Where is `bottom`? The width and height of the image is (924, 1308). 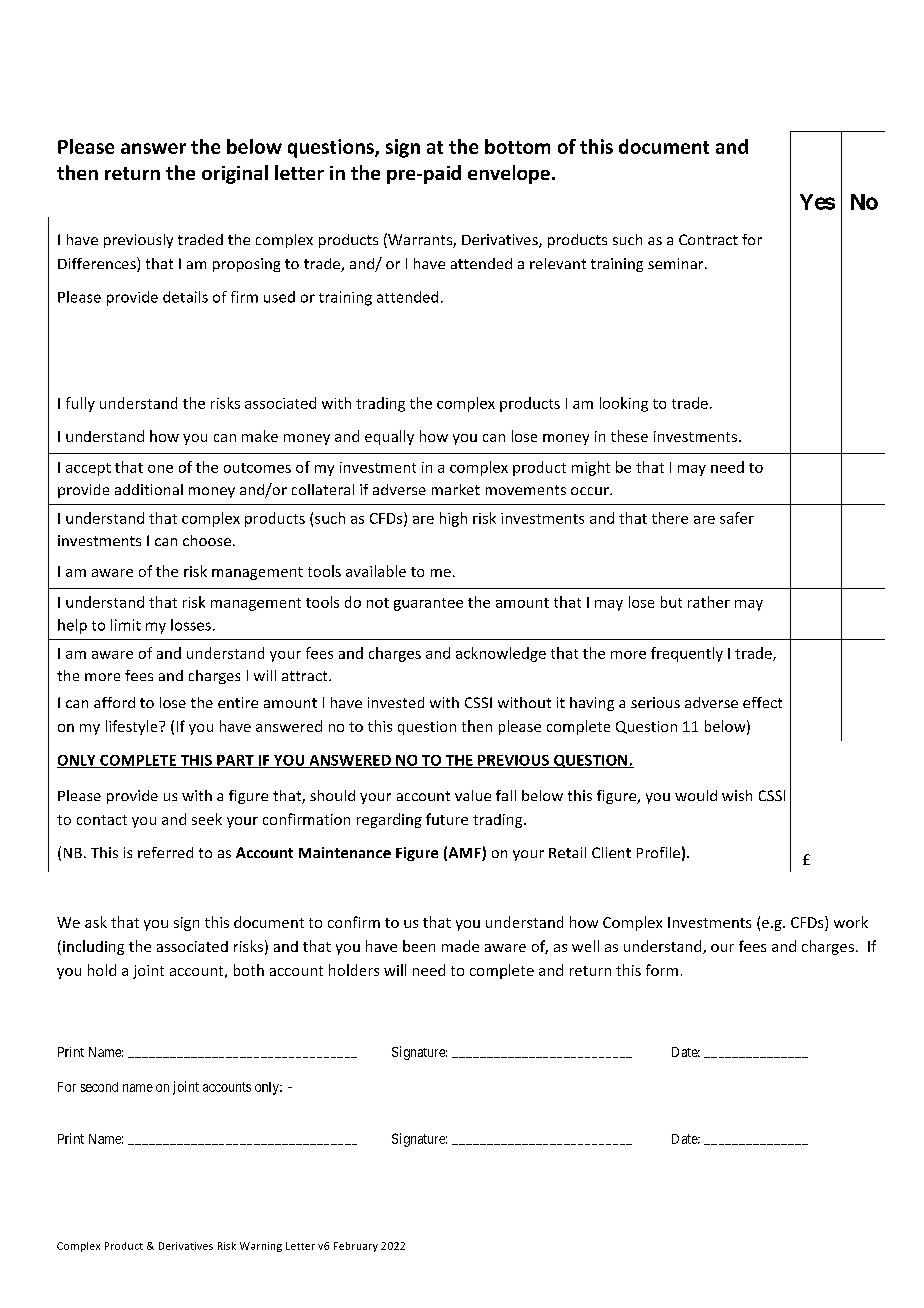 bottom is located at coordinates (517, 146).
